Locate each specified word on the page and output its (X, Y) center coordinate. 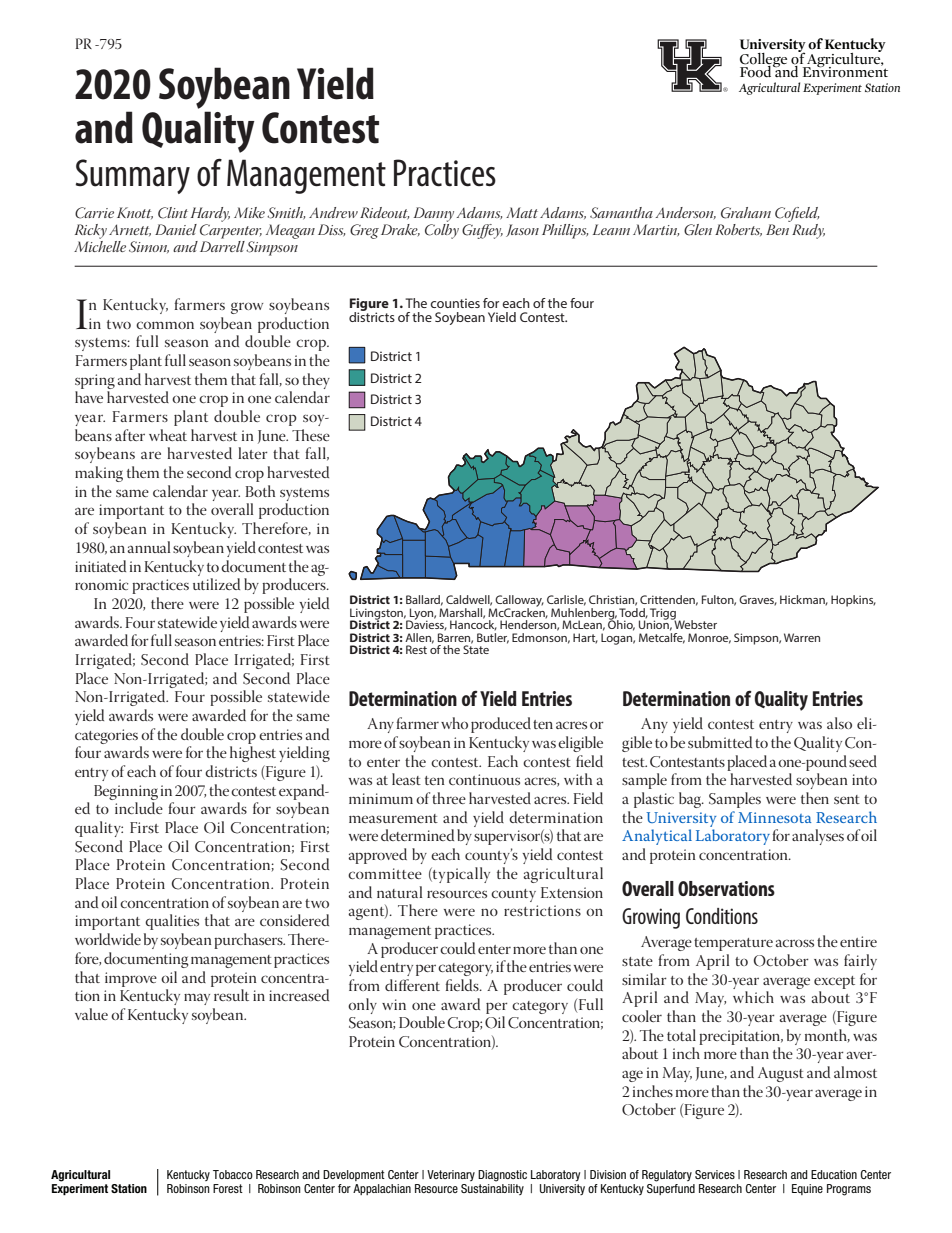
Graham (746, 213)
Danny (434, 214)
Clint (173, 213)
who (454, 723)
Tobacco (233, 1174)
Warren (802, 637)
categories (106, 736)
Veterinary (451, 1175)
